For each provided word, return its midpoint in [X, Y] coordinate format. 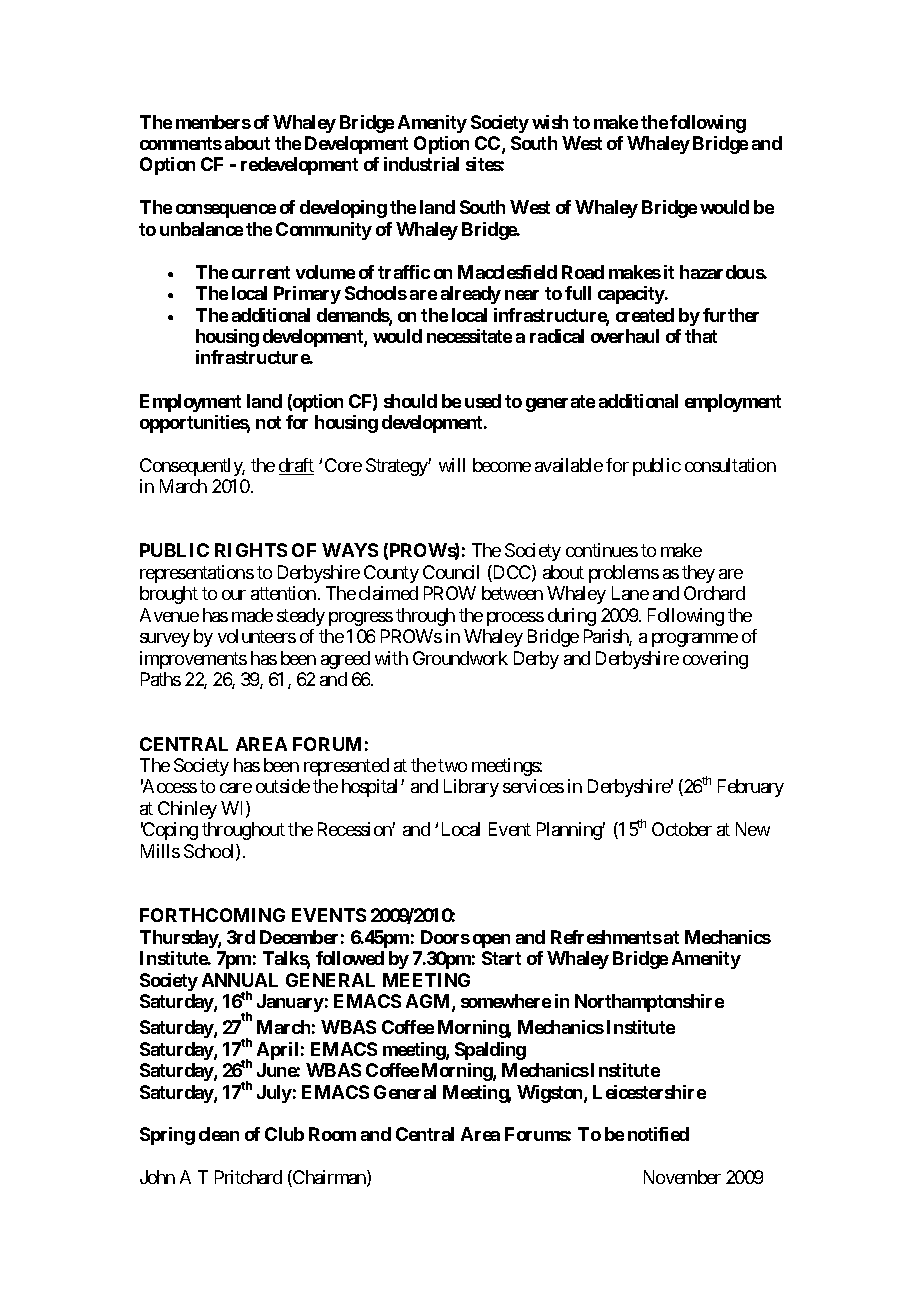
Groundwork [460, 658]
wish [550, 122]
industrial [421, 164]
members [213, 122]
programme [695, 640]
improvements [193, 660]
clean [219, 1134]
